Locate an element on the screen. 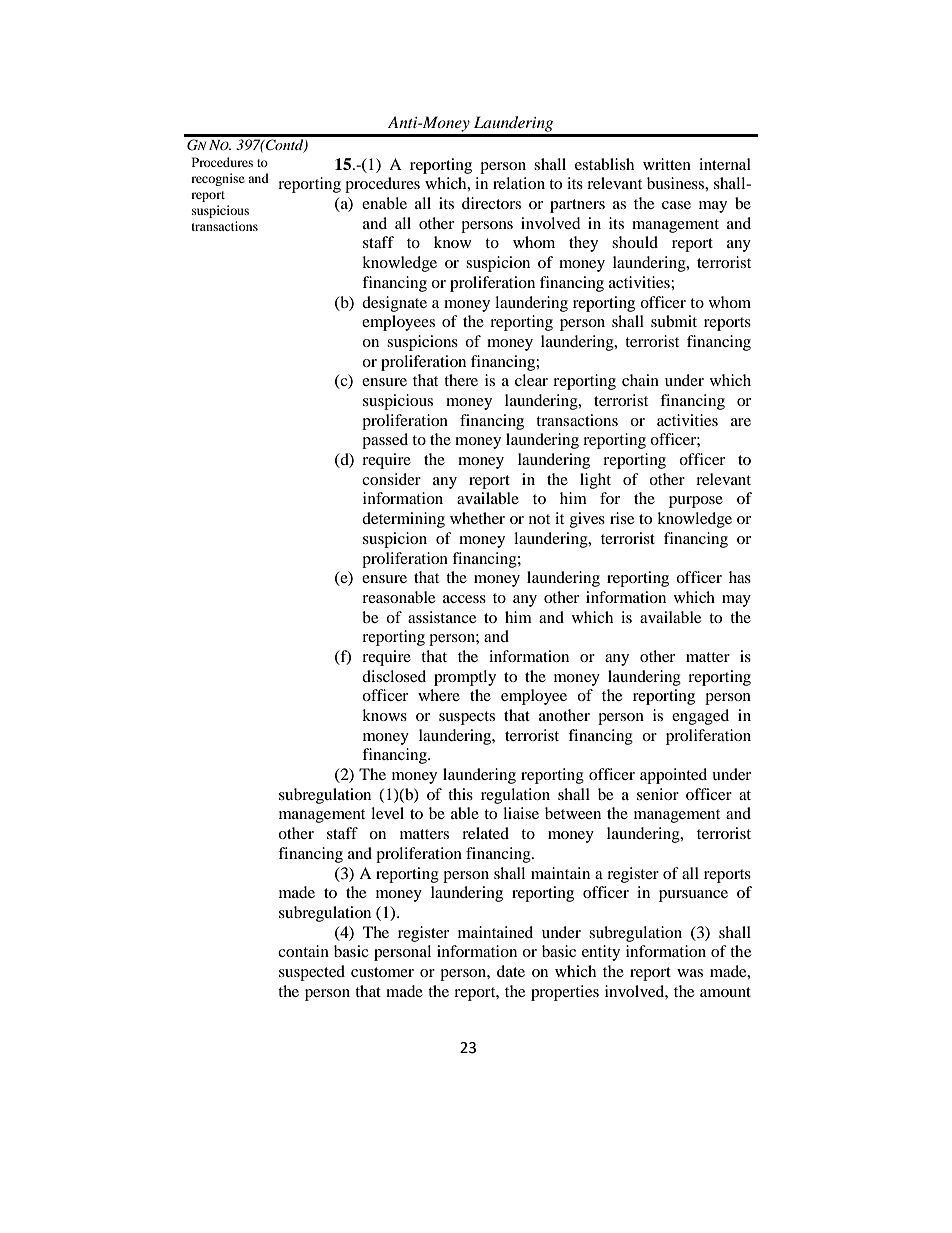  access is located at coordinates (464, 599).
